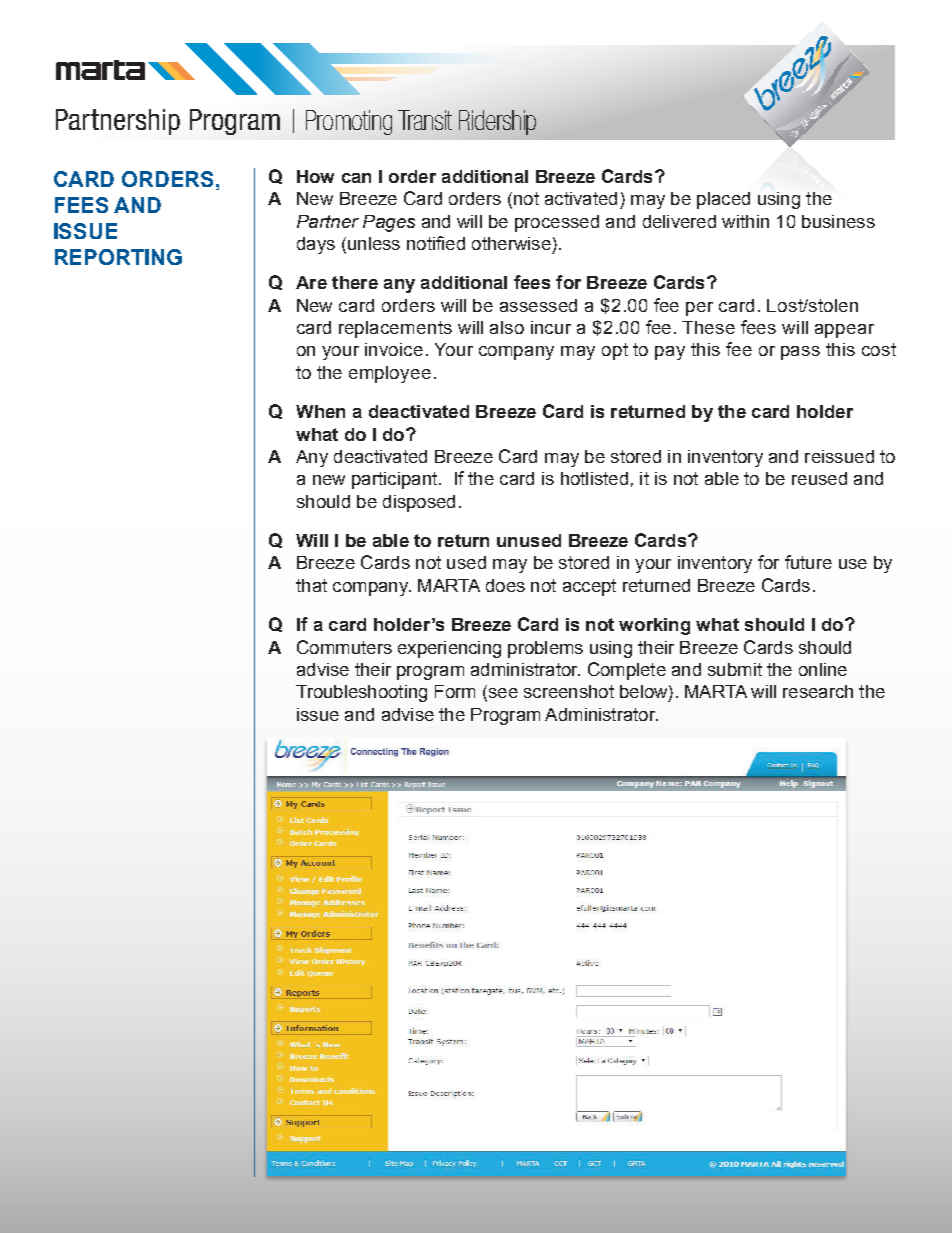  Describe the element at coordinates (497, 122) in the screenshot. I see `Ridership` at that location.
